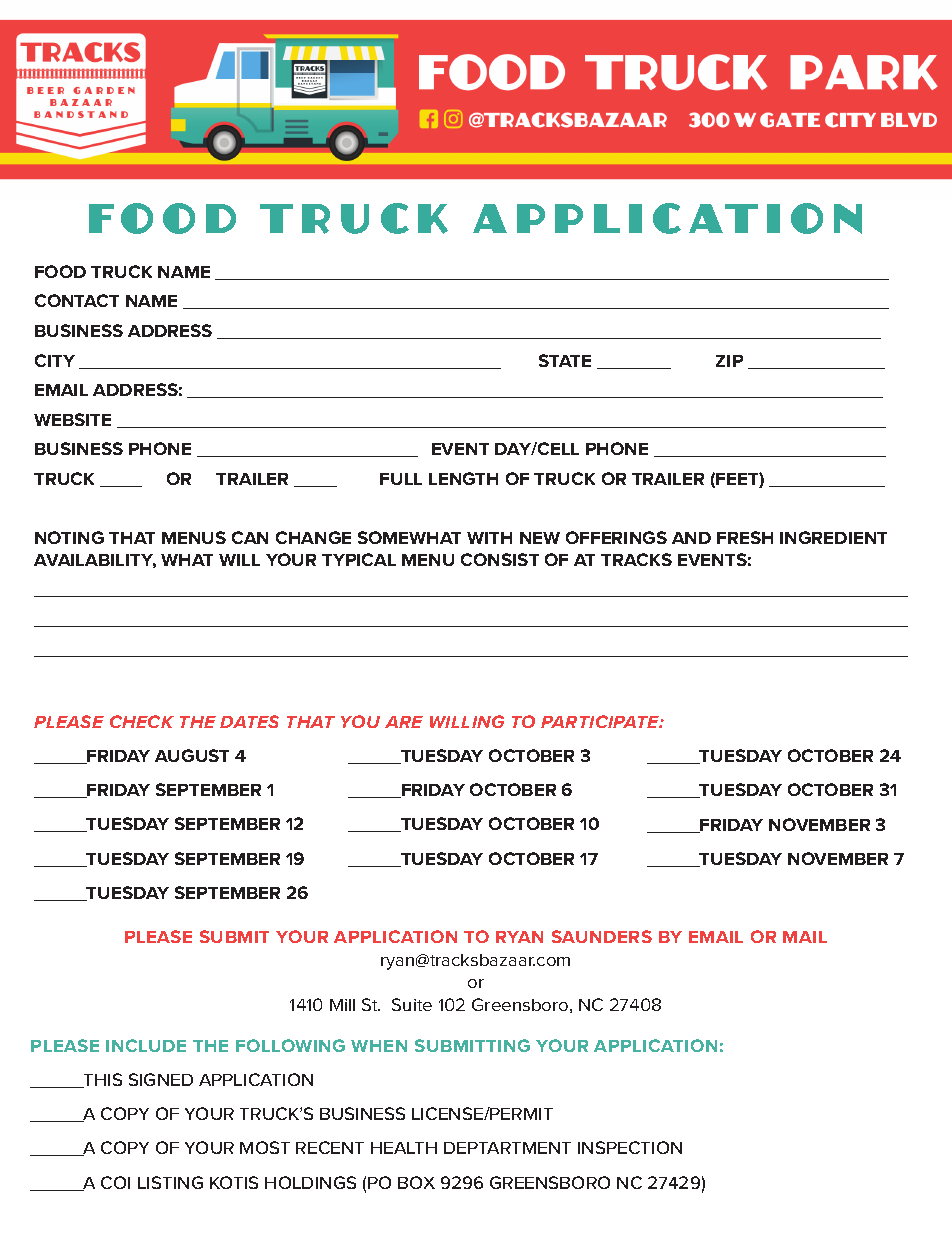 Image resolution: width=952 pixels, height=1233 pixels. What do you see at coordinates (412, 1004) in the image?
I see `Suite` at bounding box center [412, 1004].
